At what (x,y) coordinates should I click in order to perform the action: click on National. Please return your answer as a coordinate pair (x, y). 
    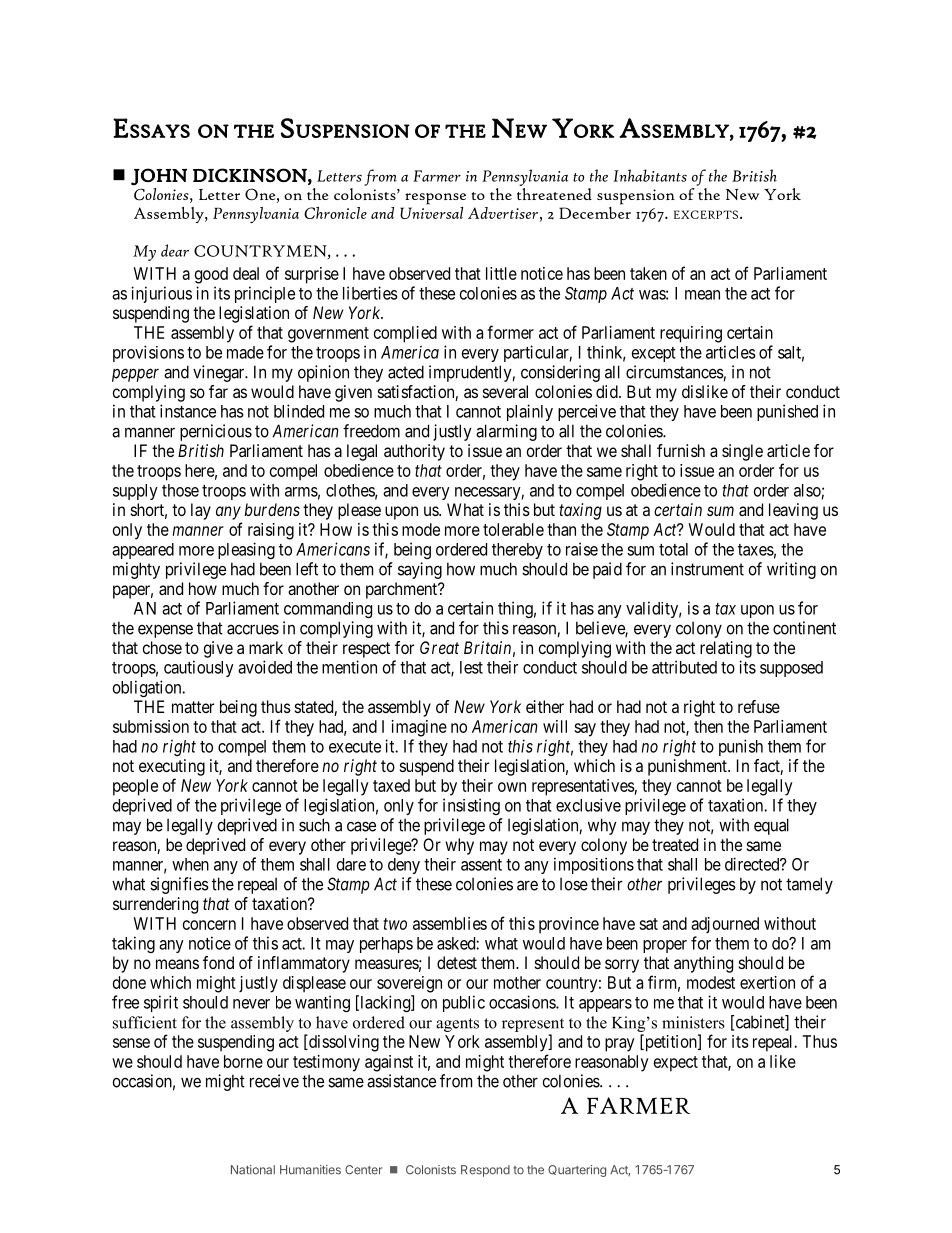
    Looking at the image, I should click on (253, 1170).
